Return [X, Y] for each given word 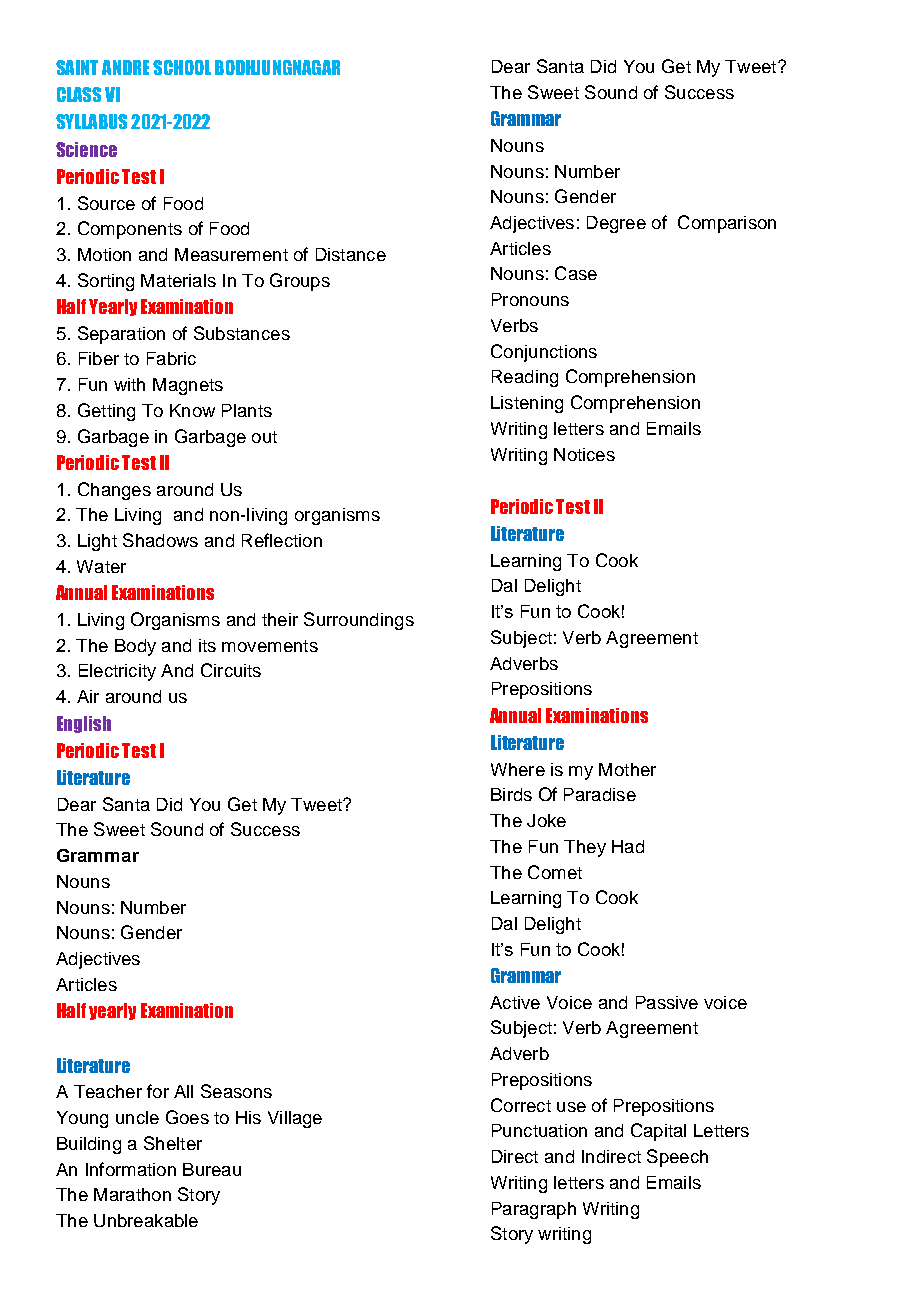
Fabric [171, 358]
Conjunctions [544, 353]
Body [135, 647]
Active [515, 1002]
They [585, 848]
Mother [627, 769]
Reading [525, 378]
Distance [351, 254]
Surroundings [359, 621]
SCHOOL [182, 67]
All [183, 1091]
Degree [616, 224]
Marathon [132, 1194]
